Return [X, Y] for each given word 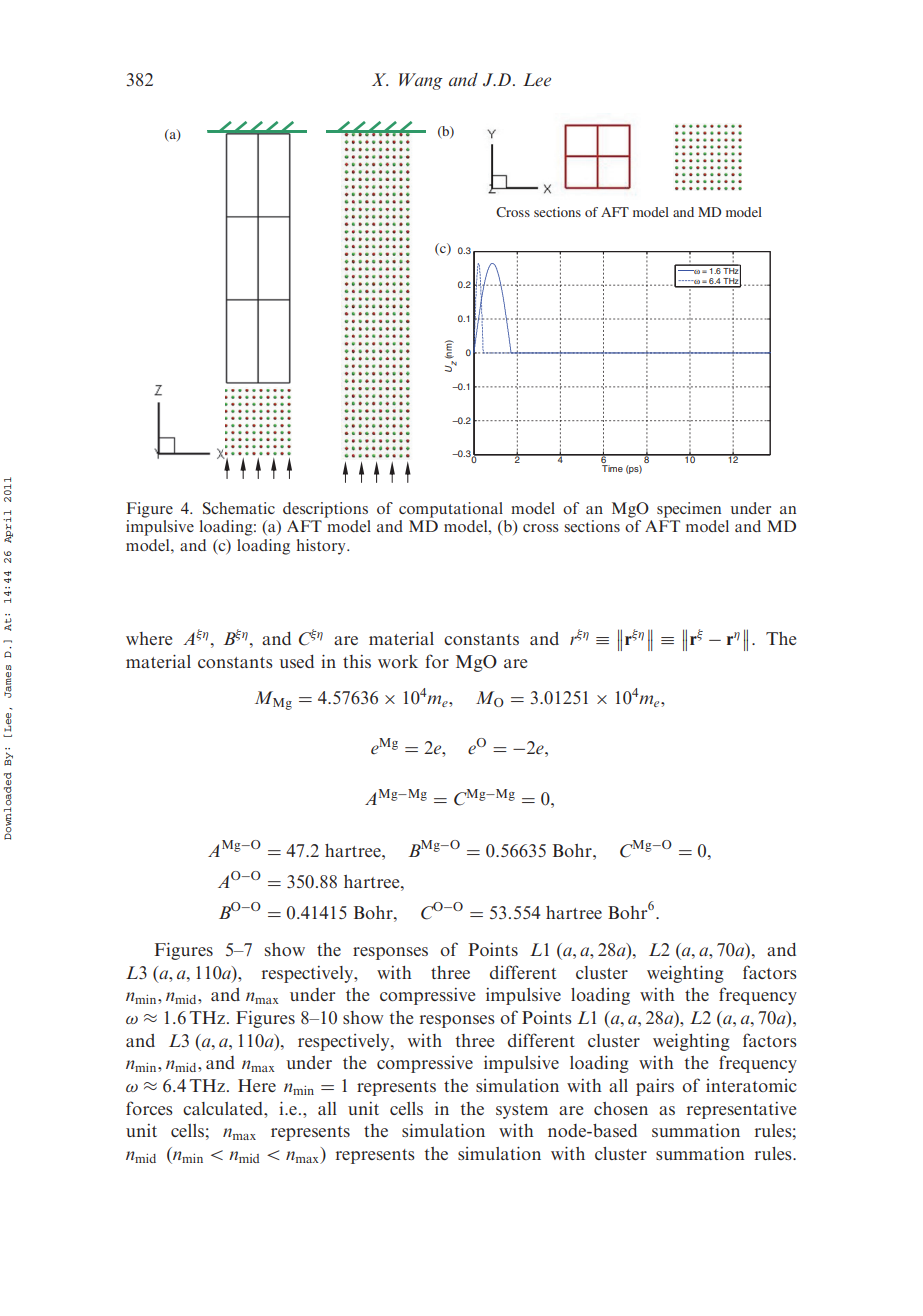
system [522, 1111]
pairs [655, 1087]
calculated [224, 1108]
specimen [689, 510]
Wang [421, 81]
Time [612, 468]
